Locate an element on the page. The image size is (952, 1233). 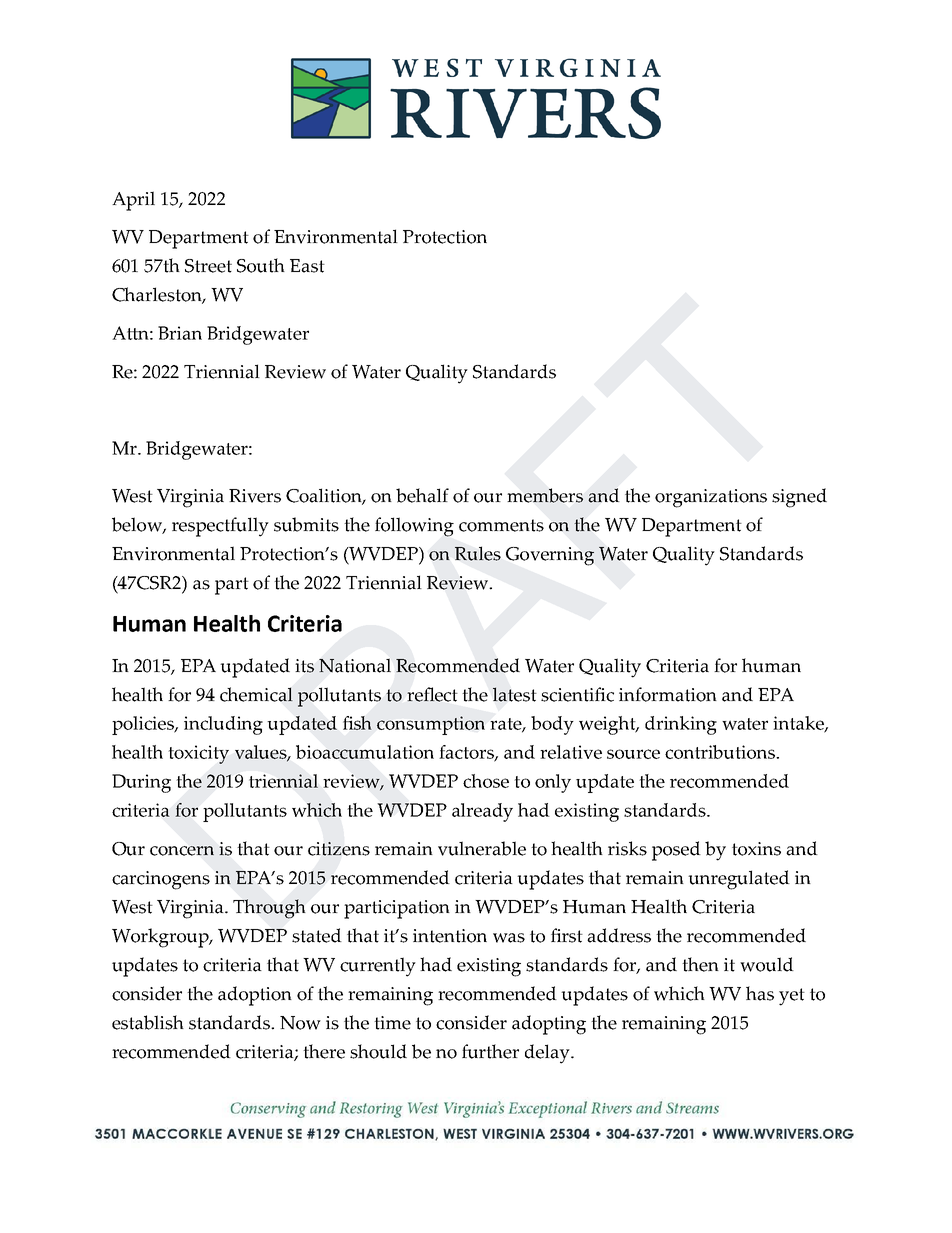
concern is located at coordinates (182, 851).
